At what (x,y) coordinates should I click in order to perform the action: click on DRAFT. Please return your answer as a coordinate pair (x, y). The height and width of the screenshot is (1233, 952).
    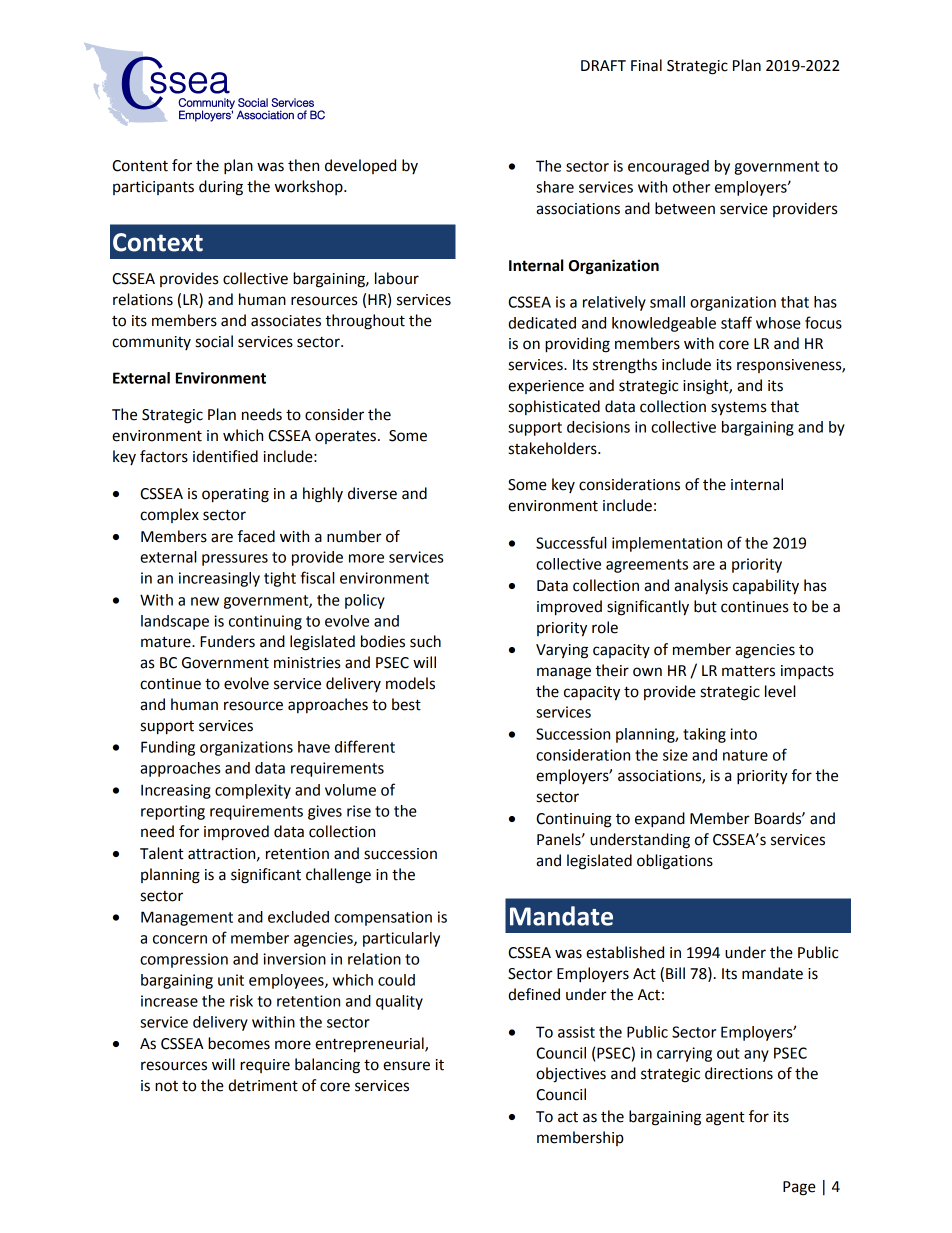
    Looking at the image, I should click on (603, 65).
